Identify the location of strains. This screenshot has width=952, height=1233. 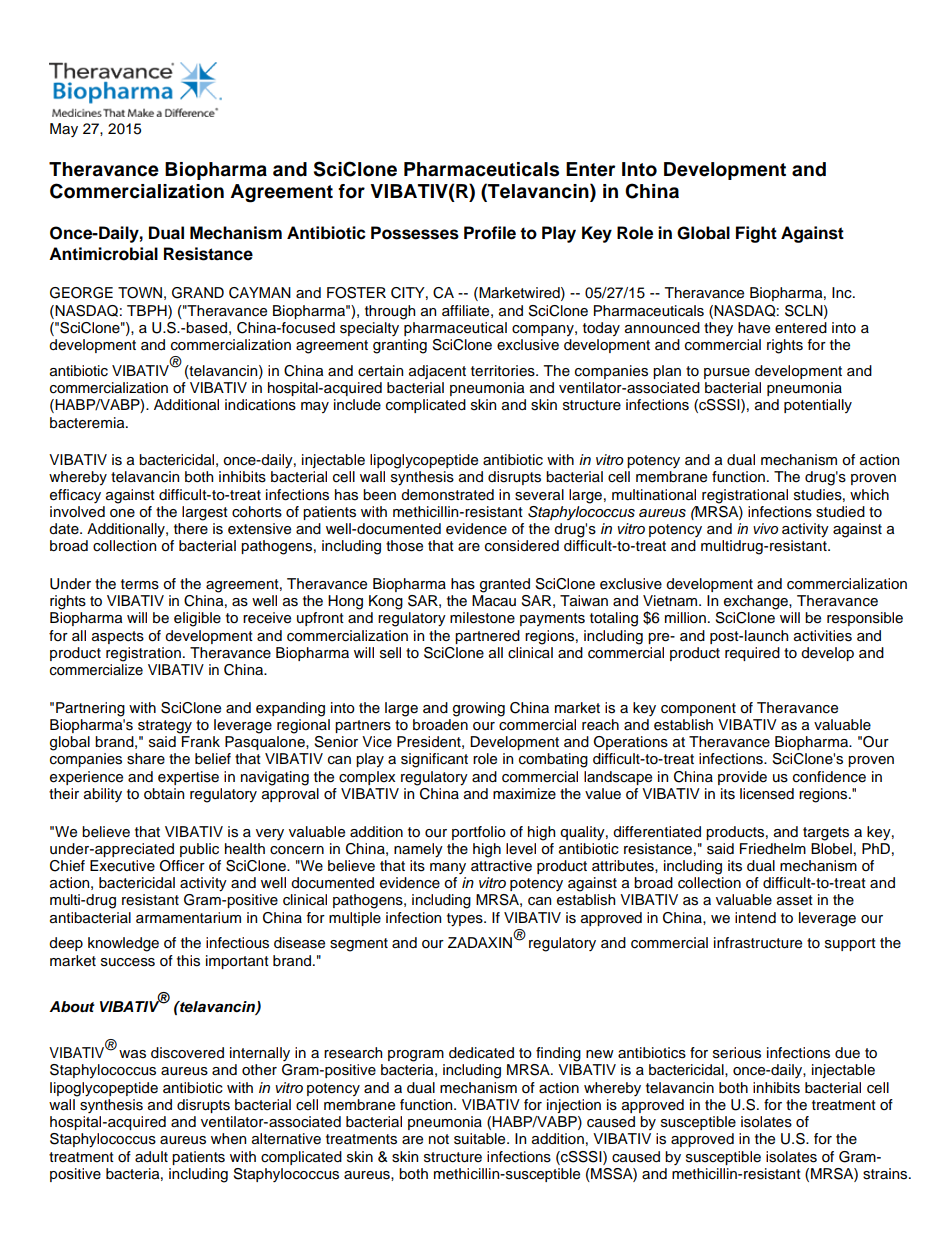
(886, 1174).
